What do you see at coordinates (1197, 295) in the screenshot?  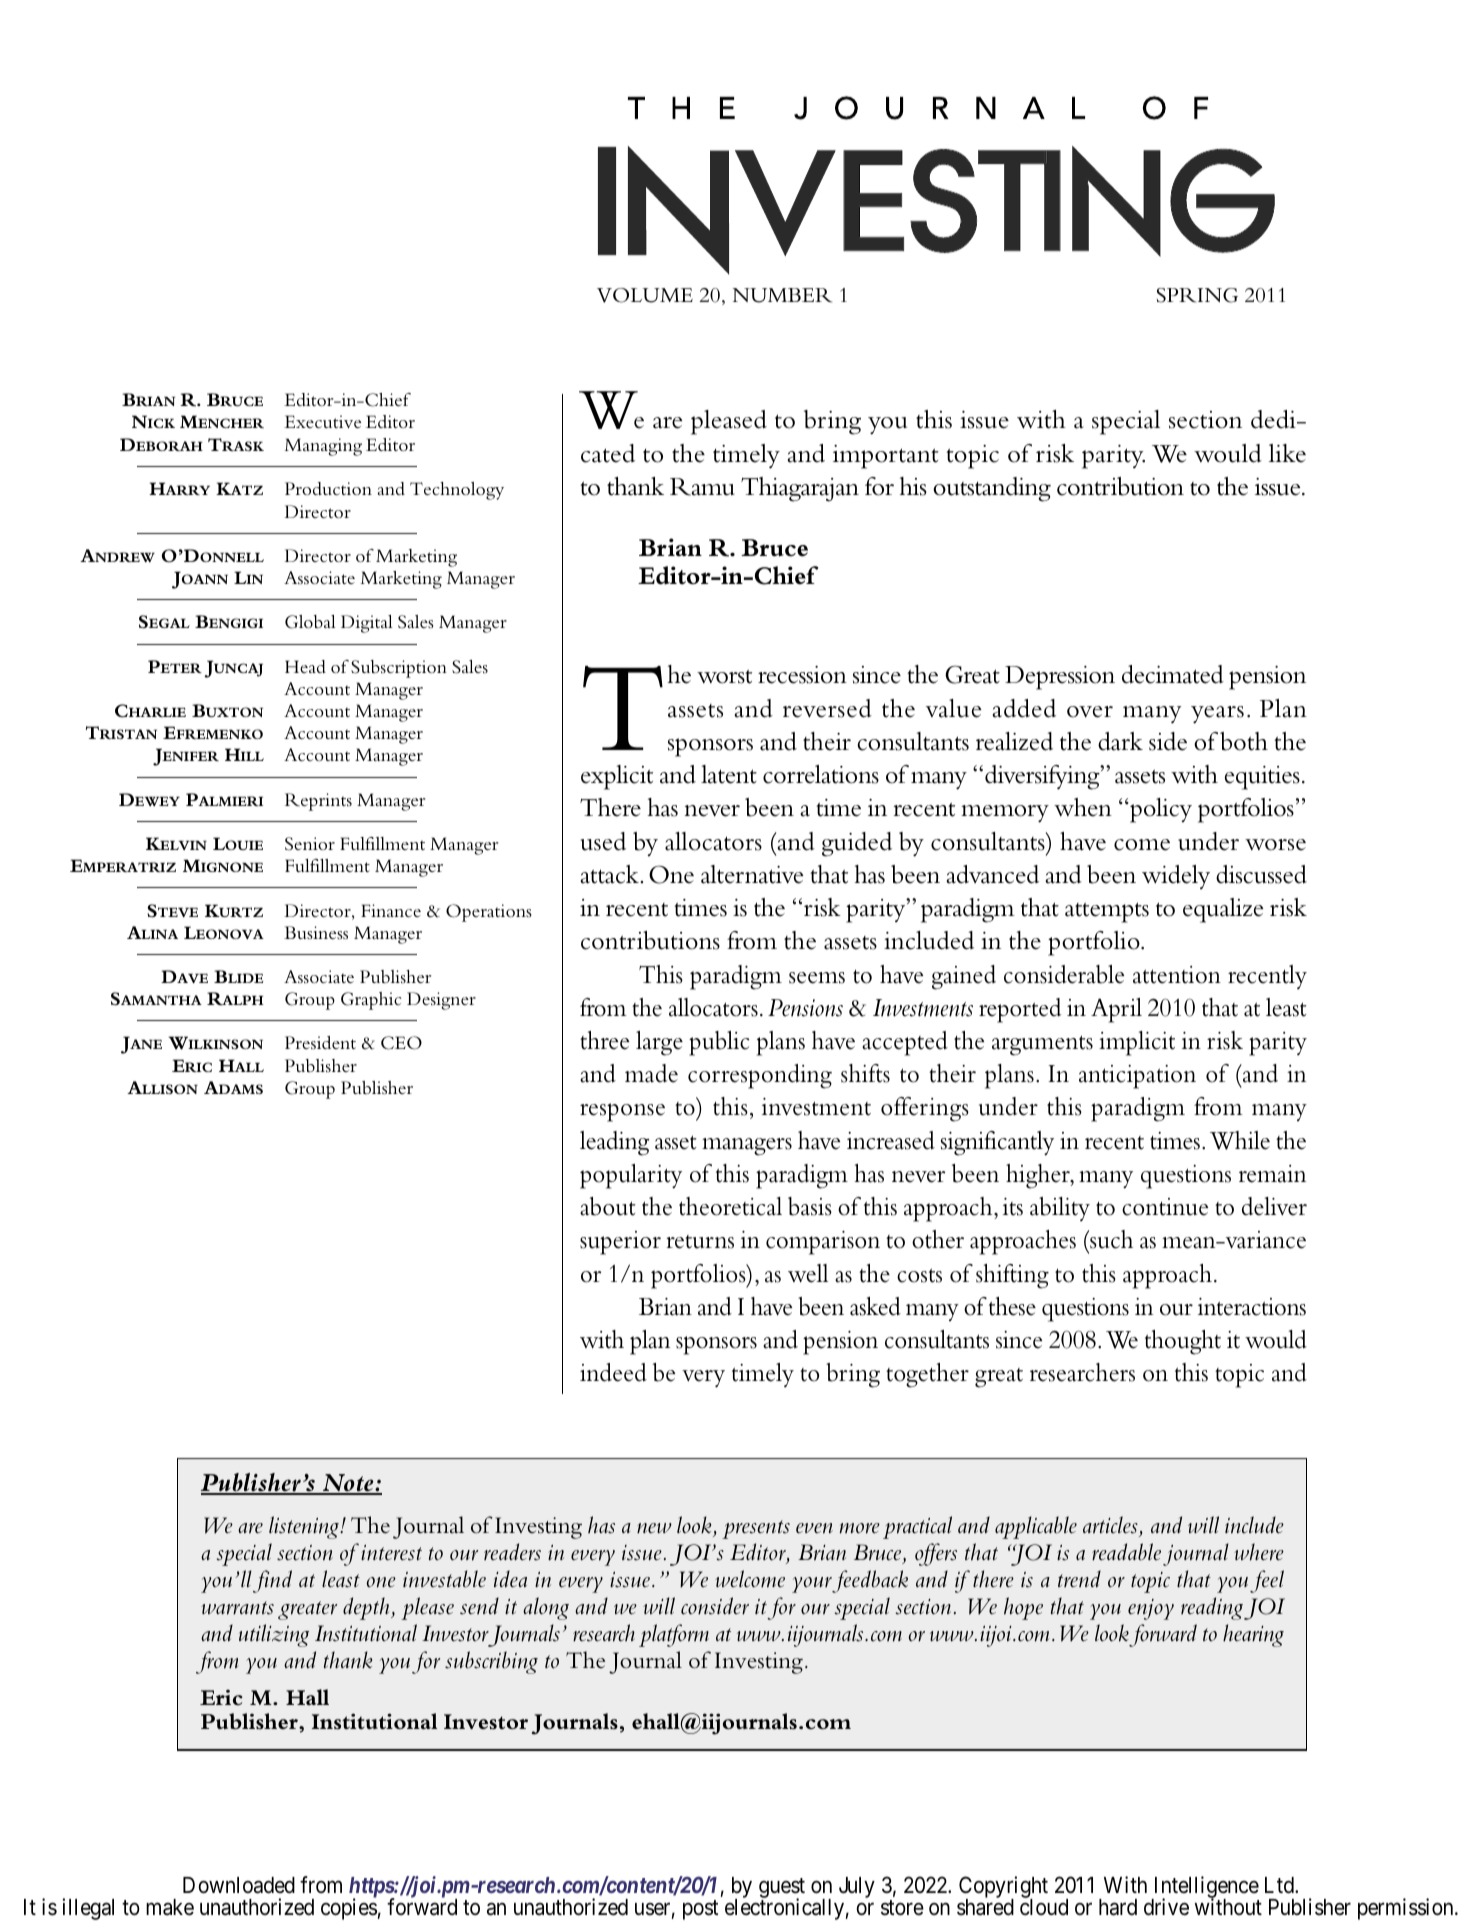 I see `SPRING` at bounding box center [1197, 295].
